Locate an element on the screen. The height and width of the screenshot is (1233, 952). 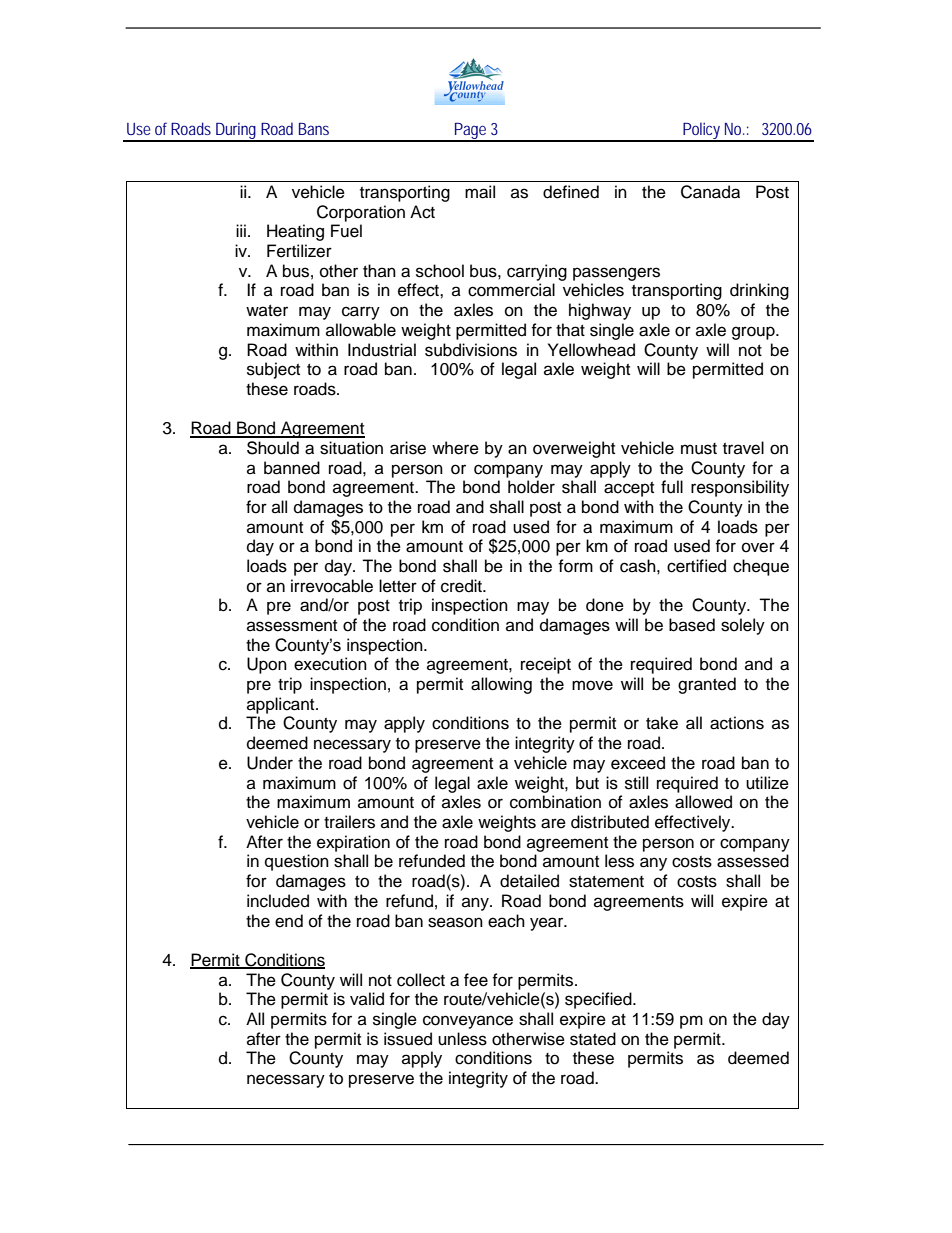
applicant is located at coordinates (282, 705).
